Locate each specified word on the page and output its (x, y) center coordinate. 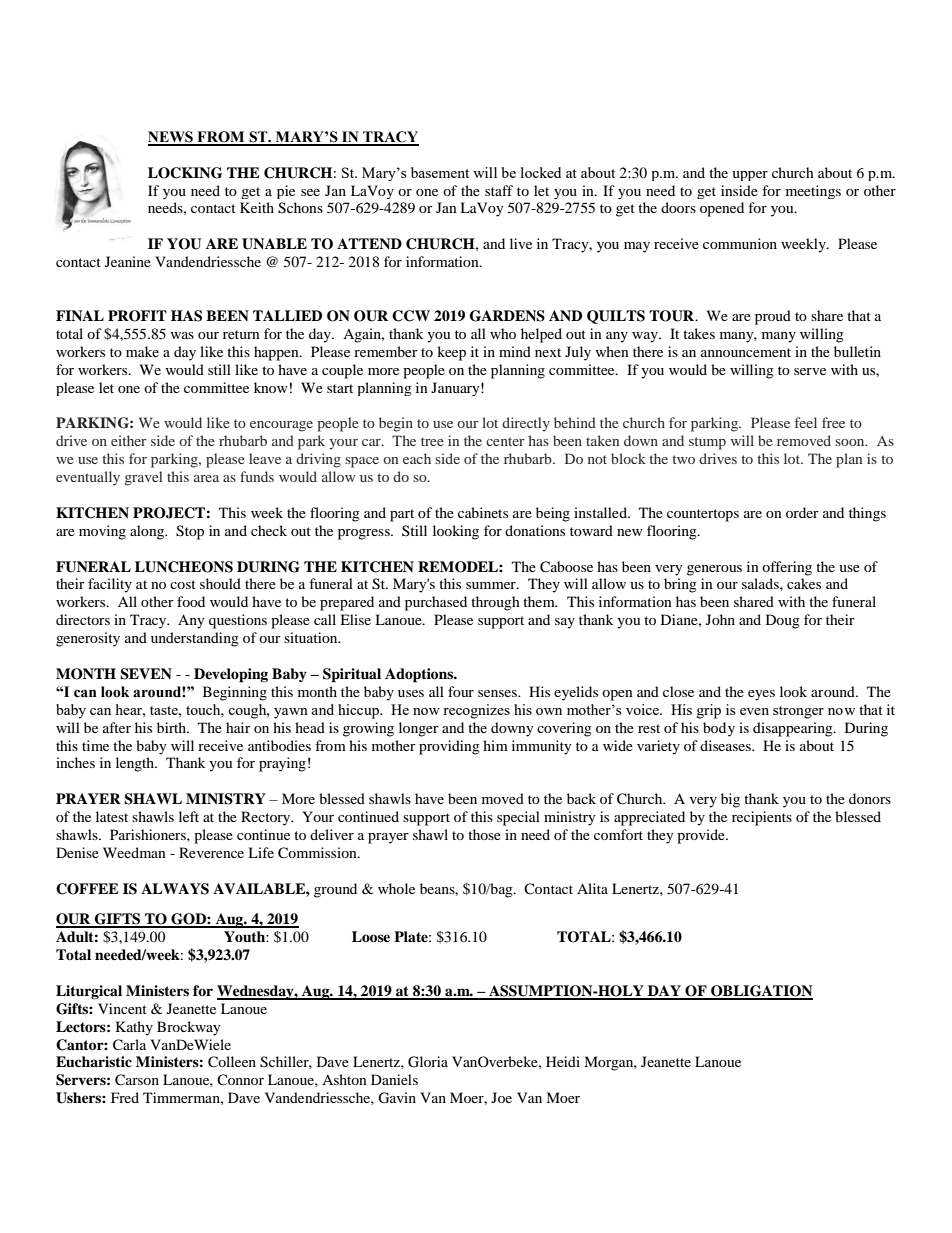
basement (440, 172)
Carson (137, 1080)
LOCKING (185, 173)
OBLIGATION (761, 992)
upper (750, 176)
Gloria (428, 1062)
